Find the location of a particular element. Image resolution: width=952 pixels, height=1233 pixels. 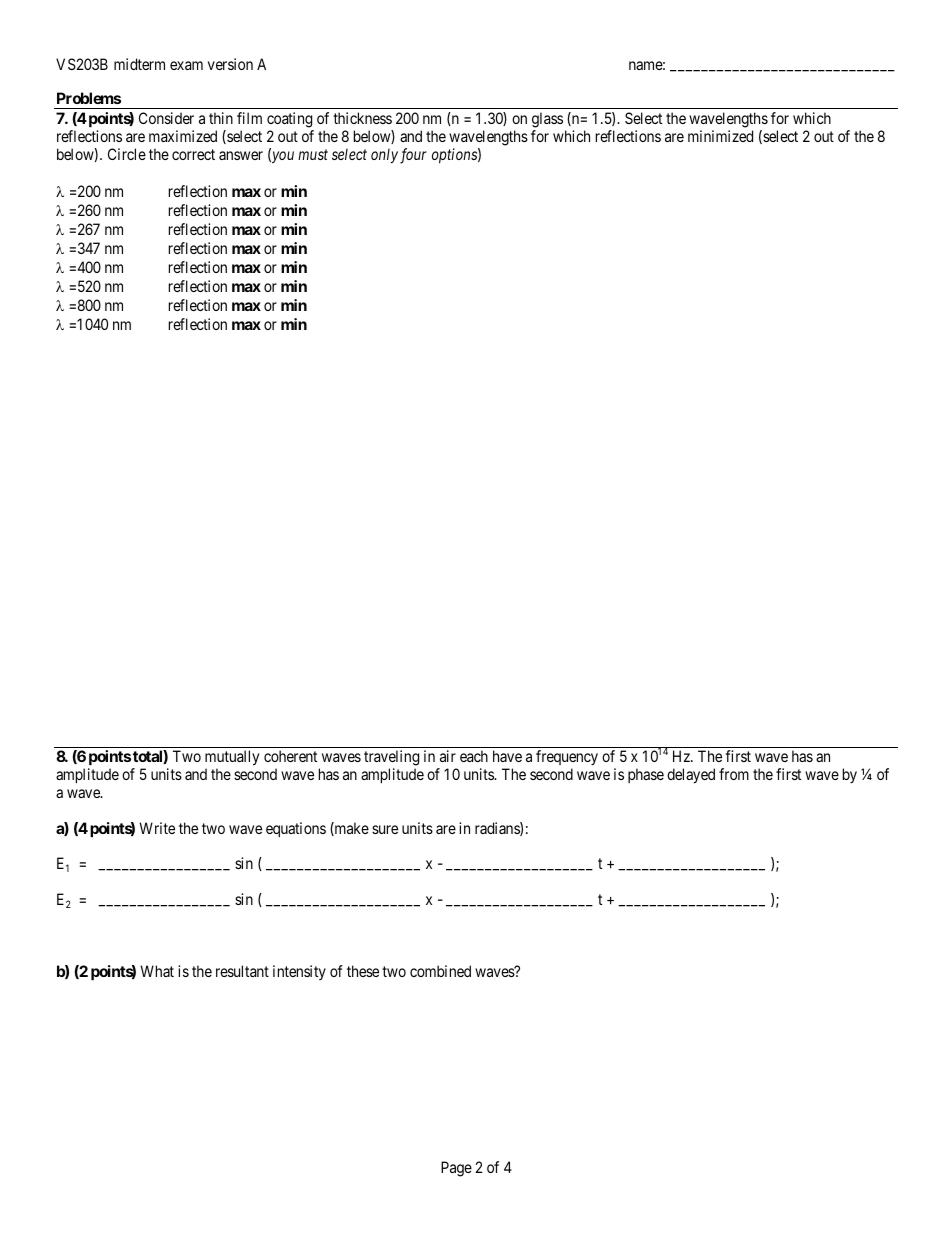

resultant is located at coordinates (242, 971).
